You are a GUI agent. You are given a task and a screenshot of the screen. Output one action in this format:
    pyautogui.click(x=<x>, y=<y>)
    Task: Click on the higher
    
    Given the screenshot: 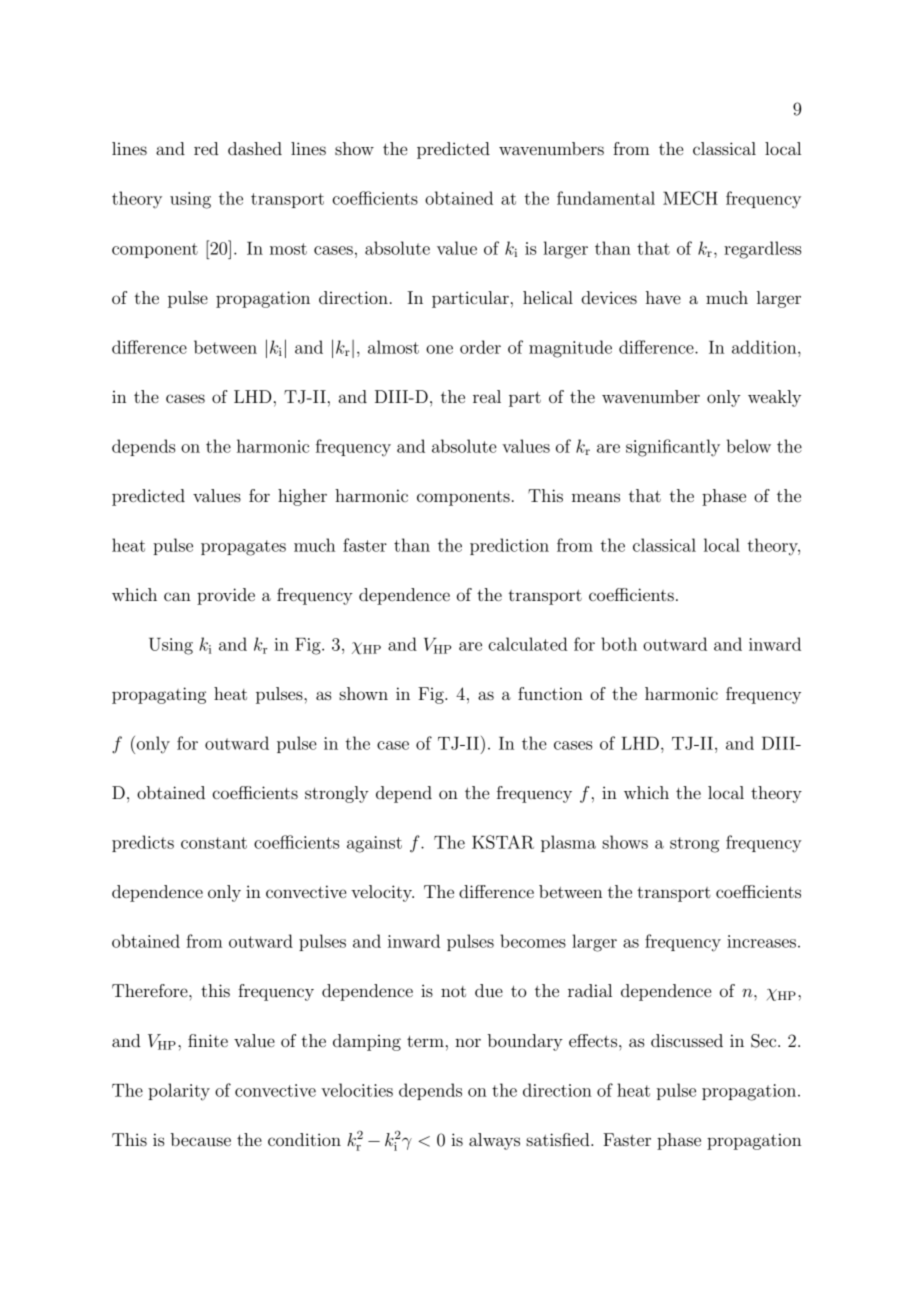 What is the action you would take?
    pyautogui.click(x=302, y=497)
